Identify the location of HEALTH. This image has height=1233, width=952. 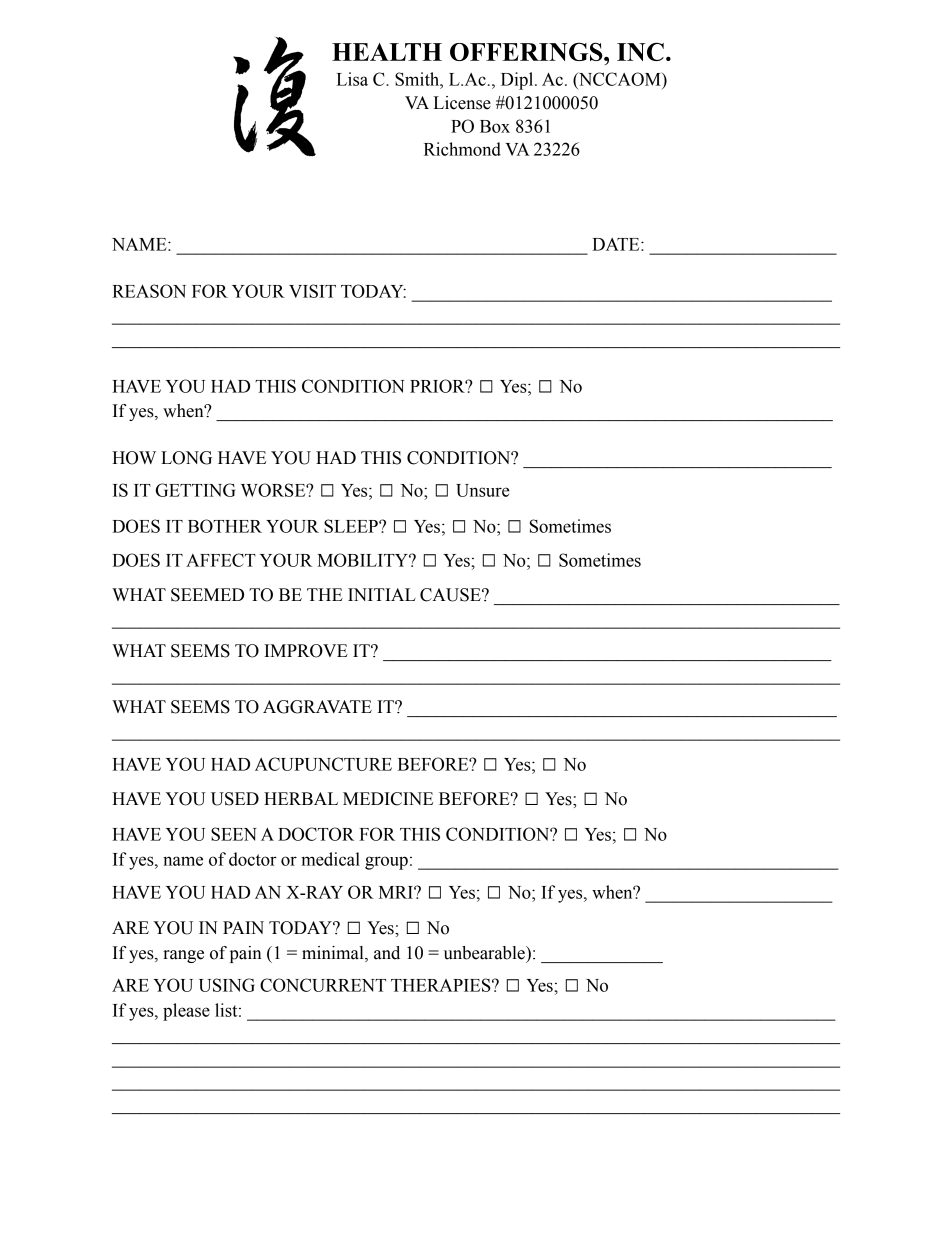
(387, 52).
